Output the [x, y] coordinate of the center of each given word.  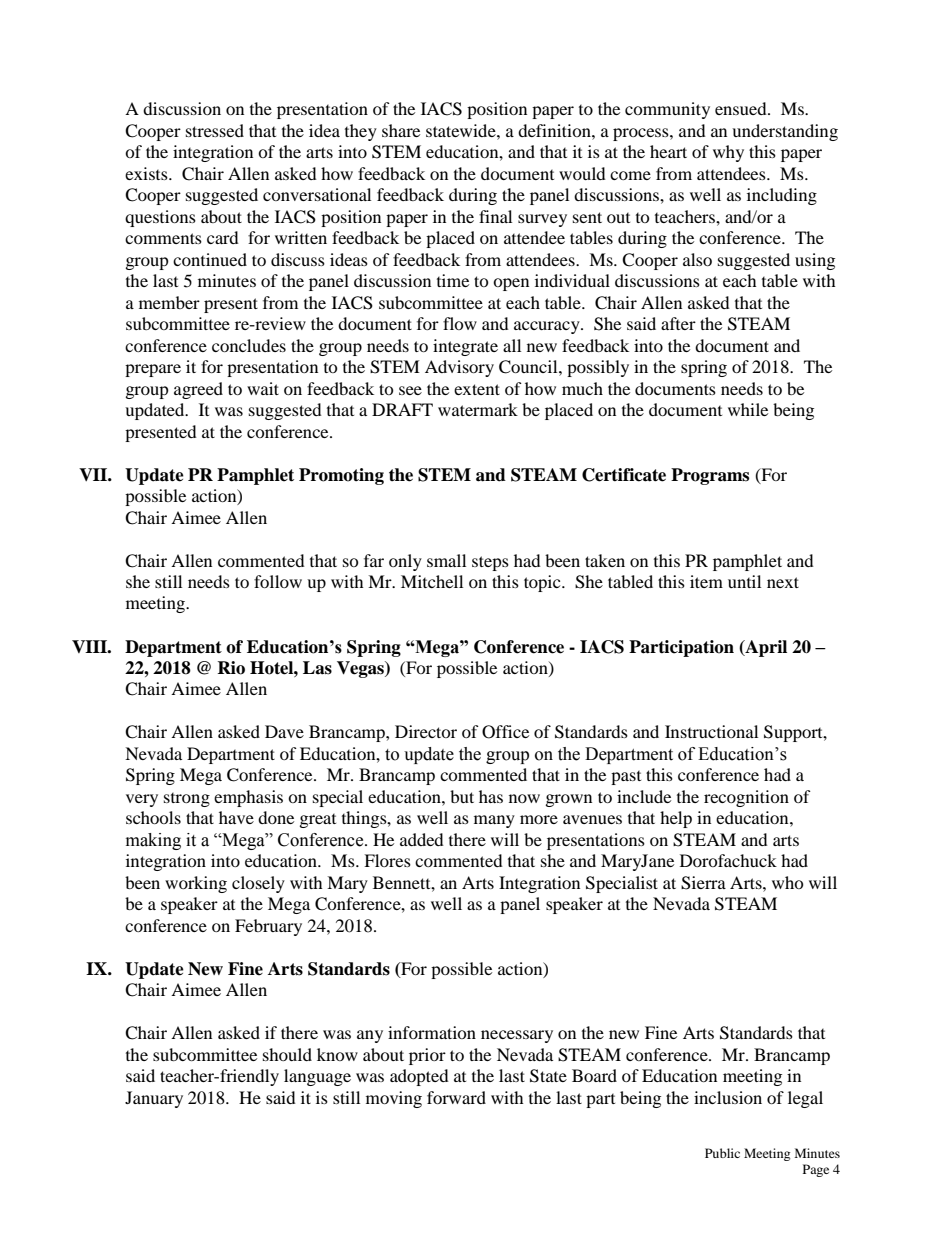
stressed [215, 130]
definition [555, 130]
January [154, 1099]
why [728, 153]
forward [456, 1097]
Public [722, 1153]
